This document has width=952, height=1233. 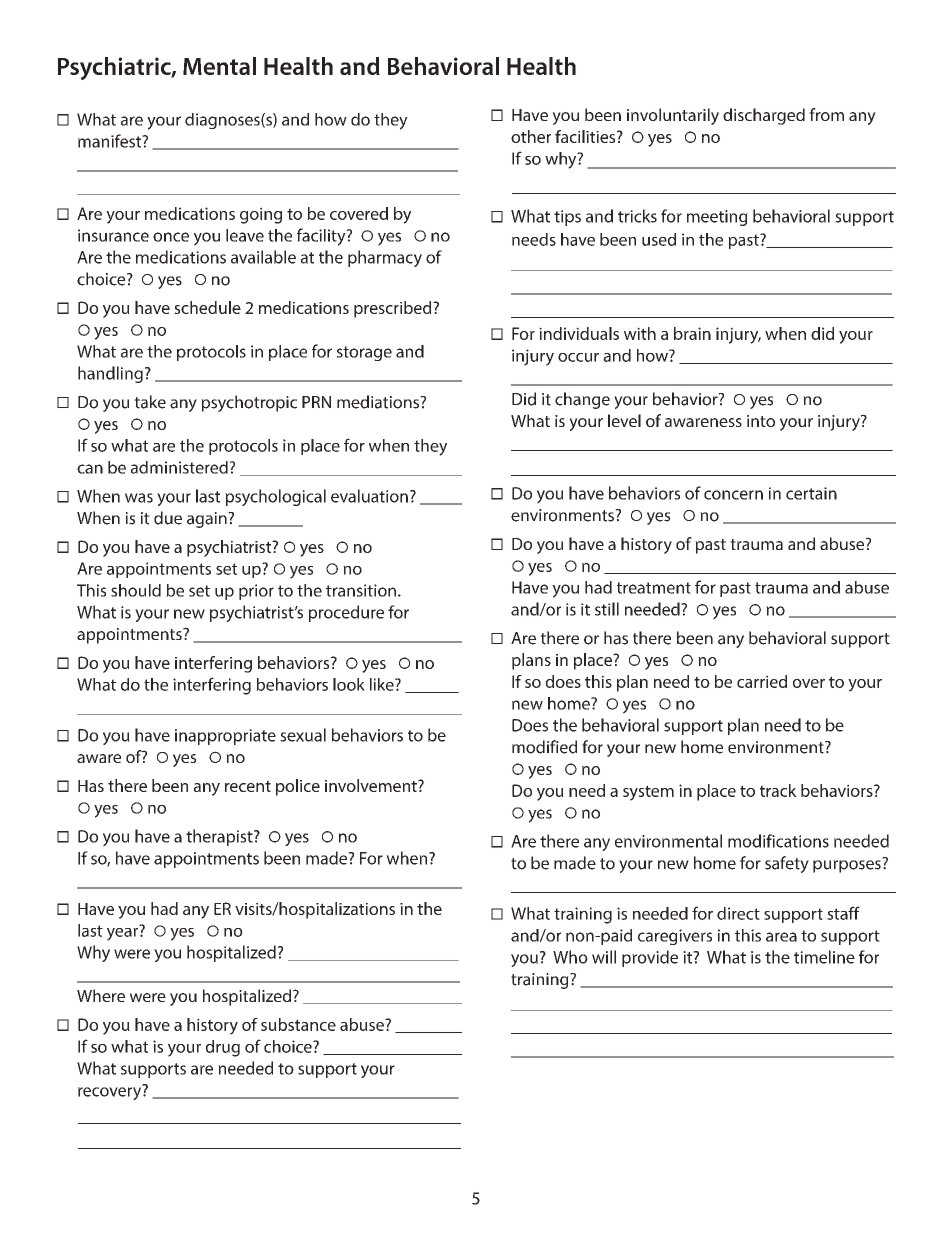 What do you see at coordinates (764, 116) in the document?
I see `discharged` at bounding box center [764, 116].
